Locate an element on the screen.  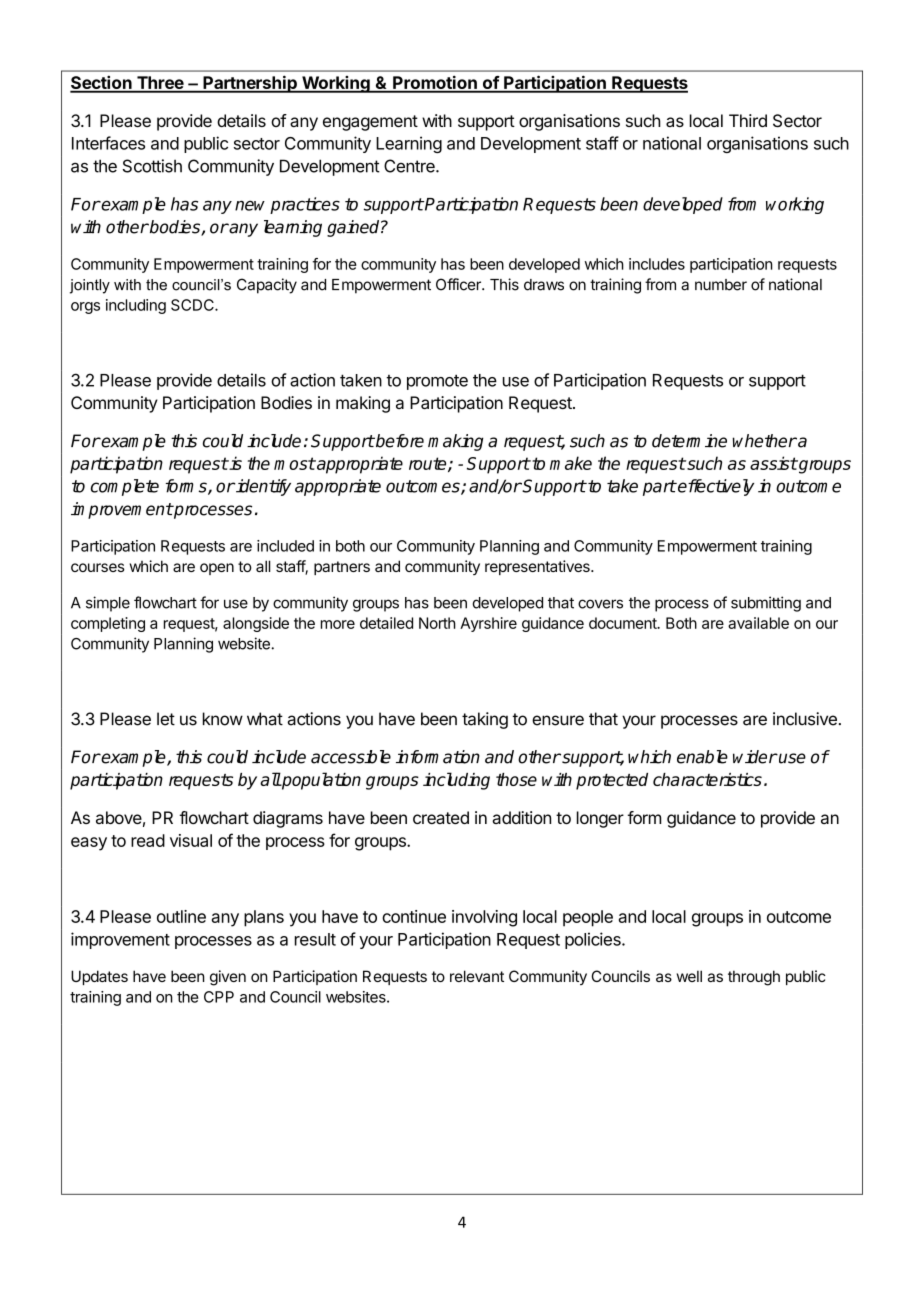
know is located at coordinates (223, 719).
